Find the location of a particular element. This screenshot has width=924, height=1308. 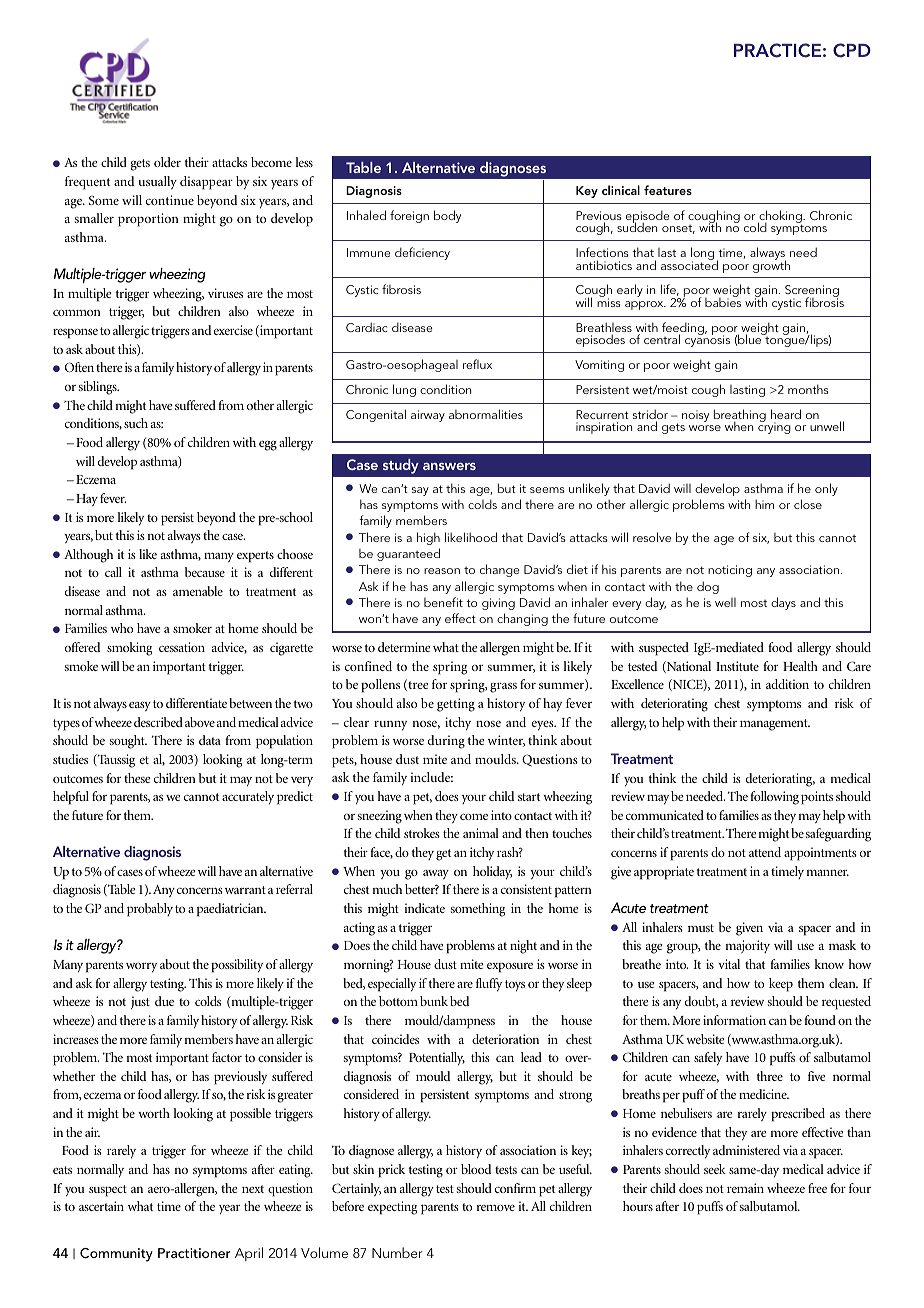

reflux is located at coordinates (477, 364).
